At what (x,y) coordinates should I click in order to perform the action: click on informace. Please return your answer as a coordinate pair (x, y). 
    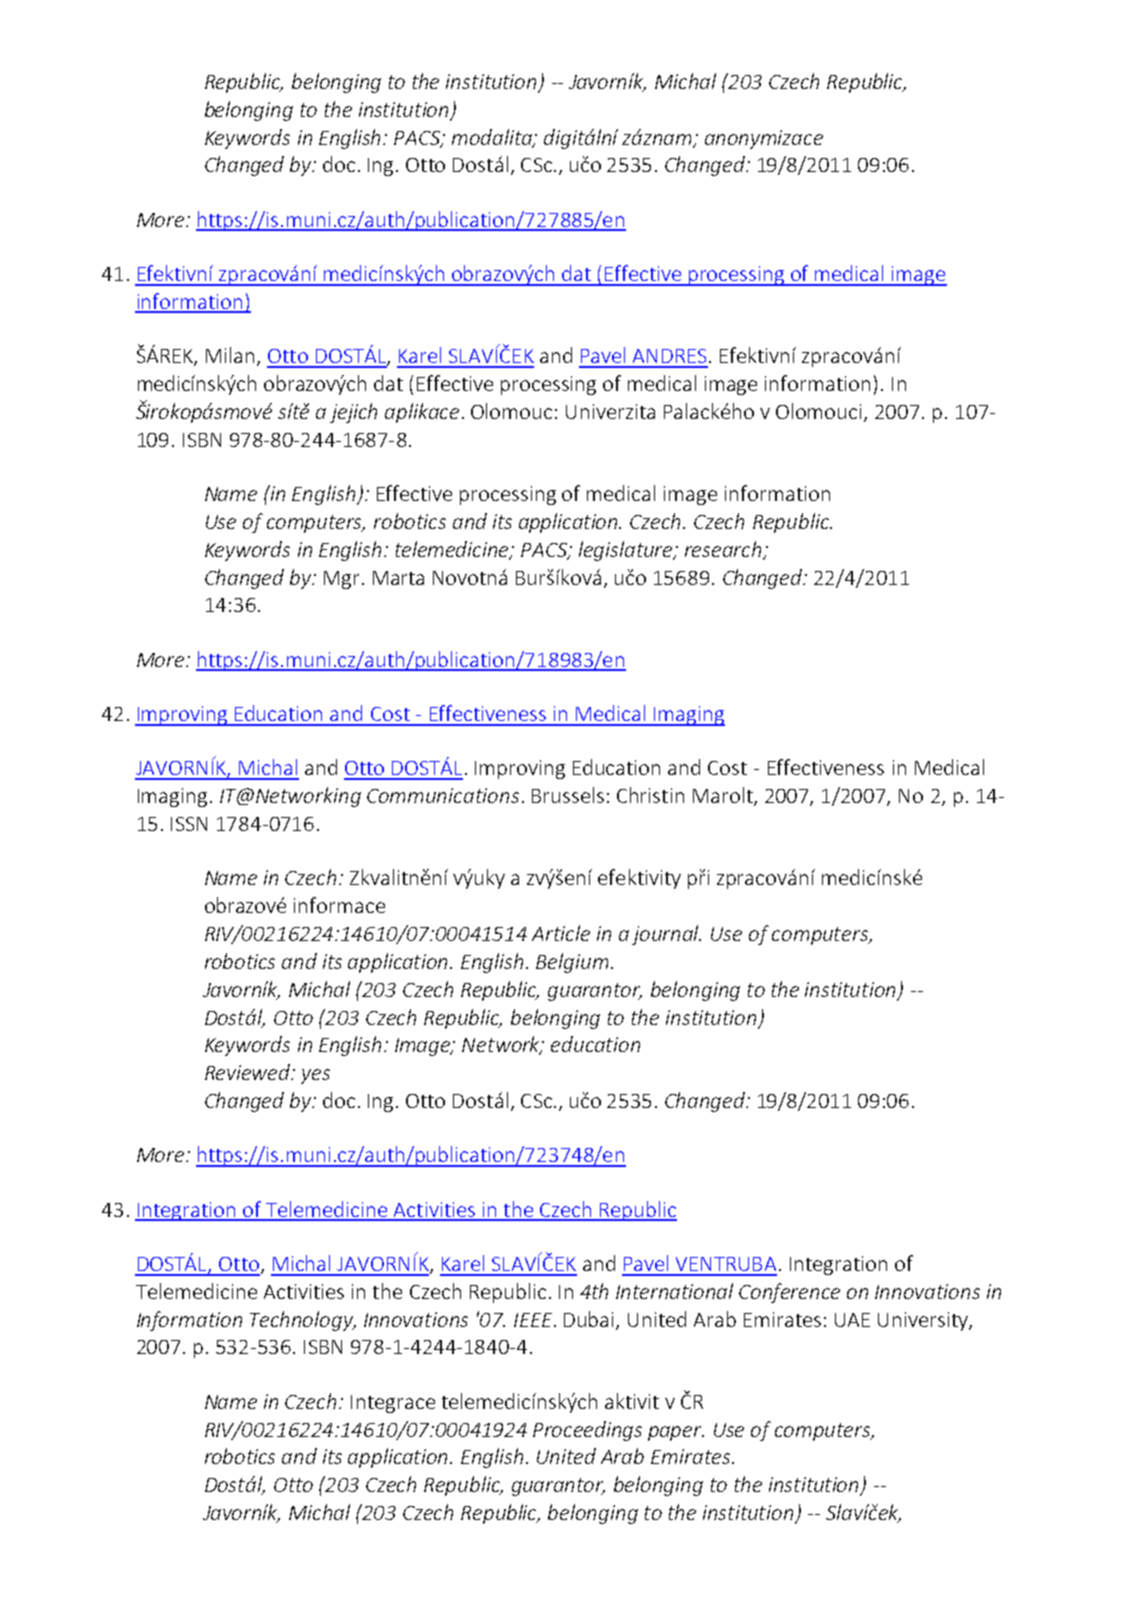
    Looking at the image, I should click on (339, 905).
